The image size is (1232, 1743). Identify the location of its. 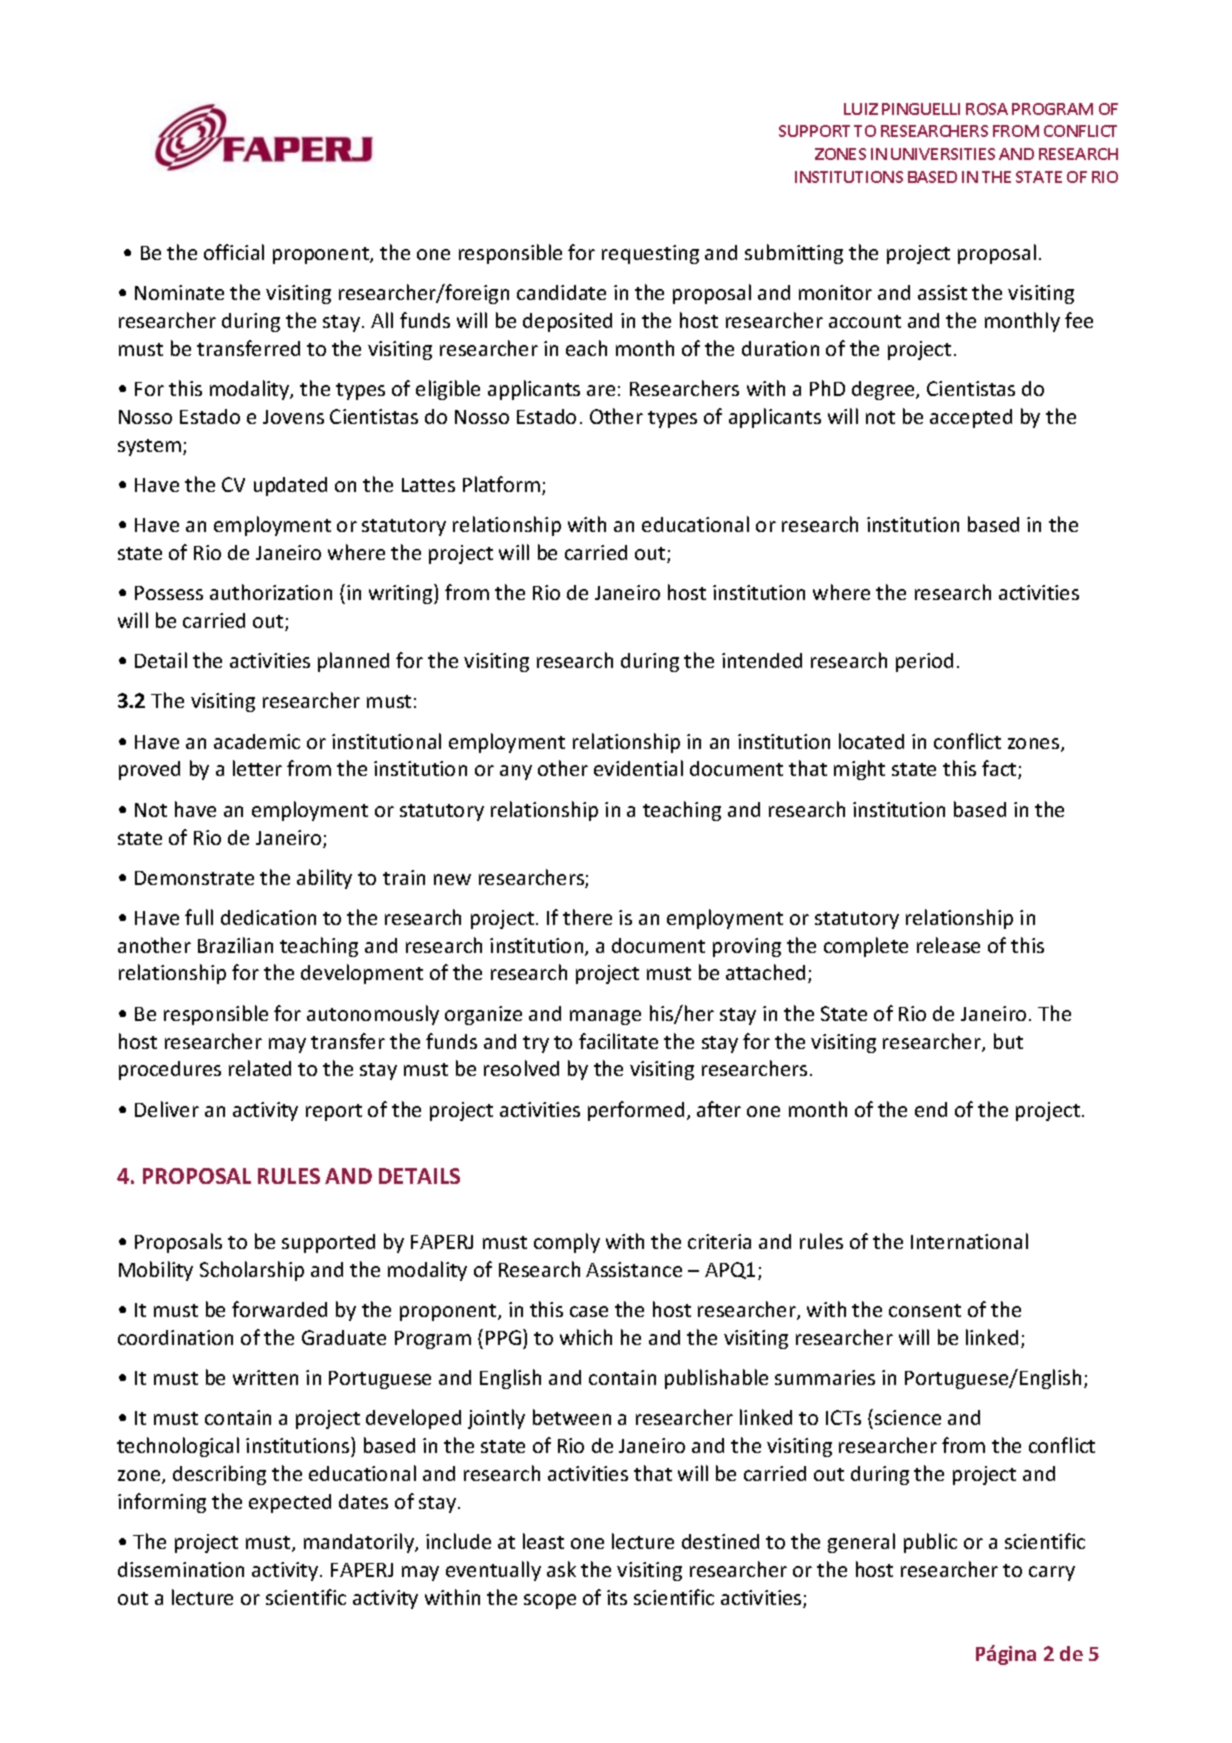
(617, 1597).
